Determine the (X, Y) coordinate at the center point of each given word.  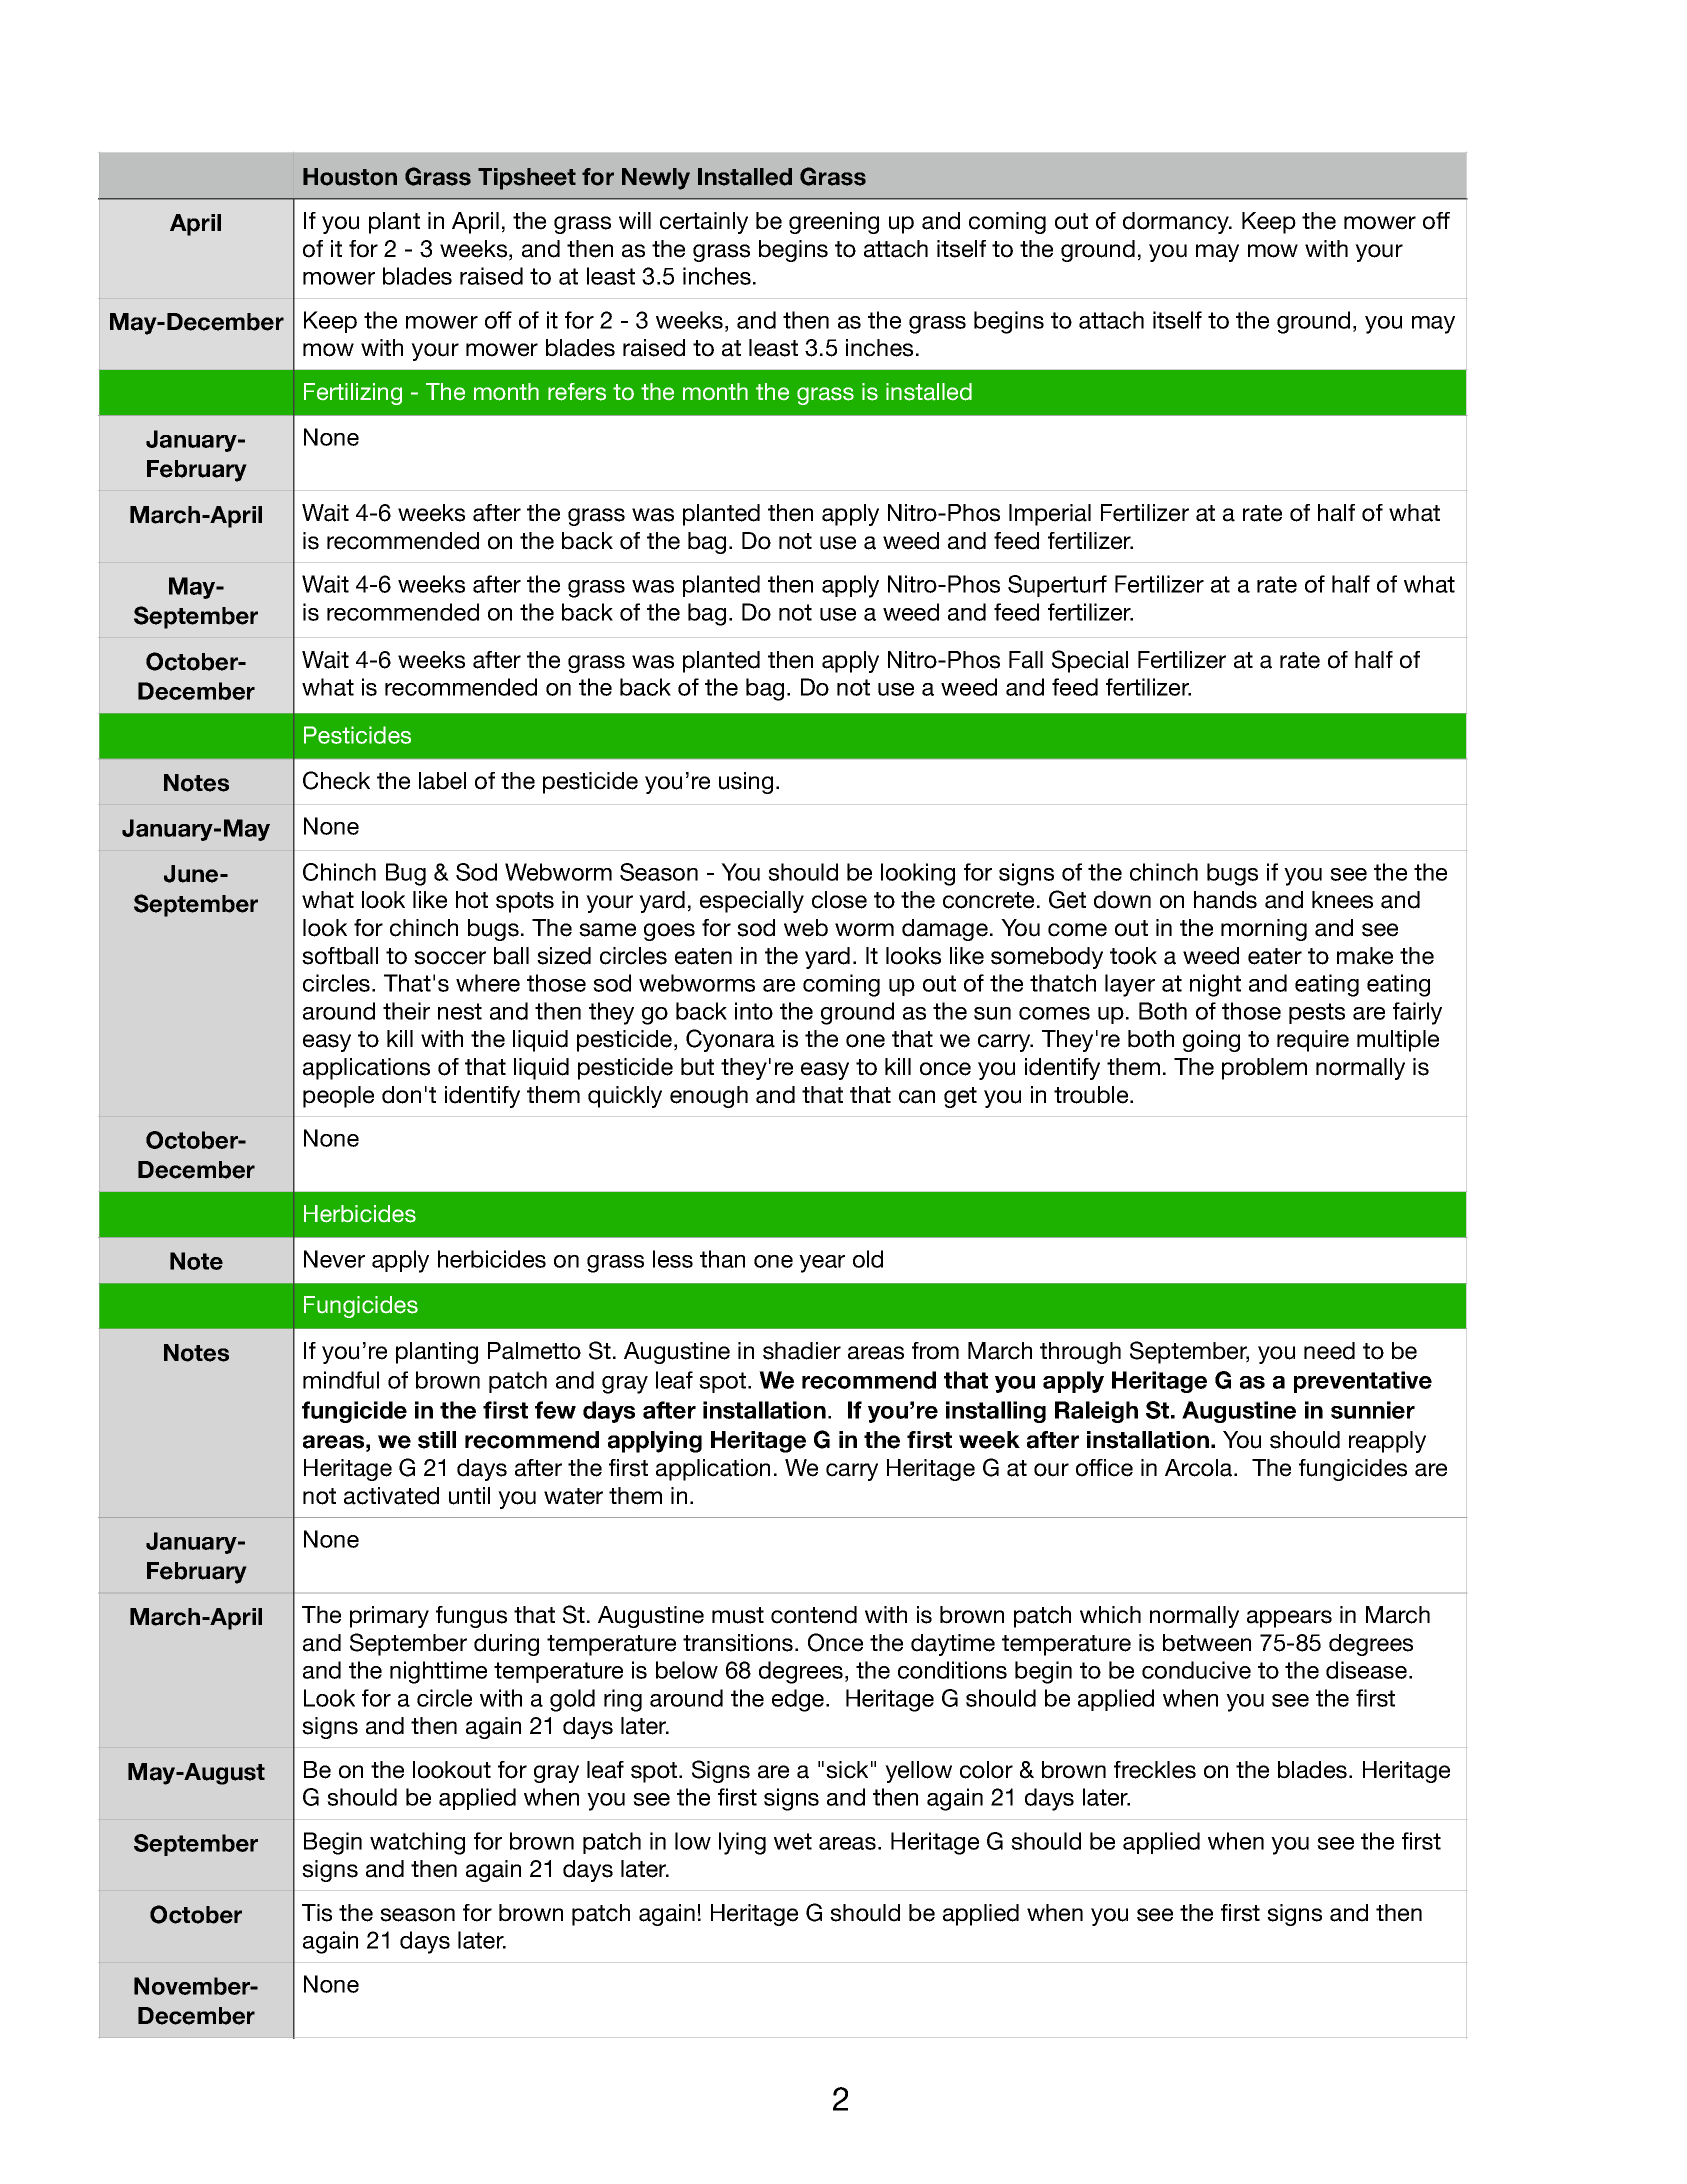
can (917, 1097)
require (1313, 1041)
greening (834, 223)
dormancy (1177, 223)
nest (460, 1011)
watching (417, 1843)
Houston (350, 177)
